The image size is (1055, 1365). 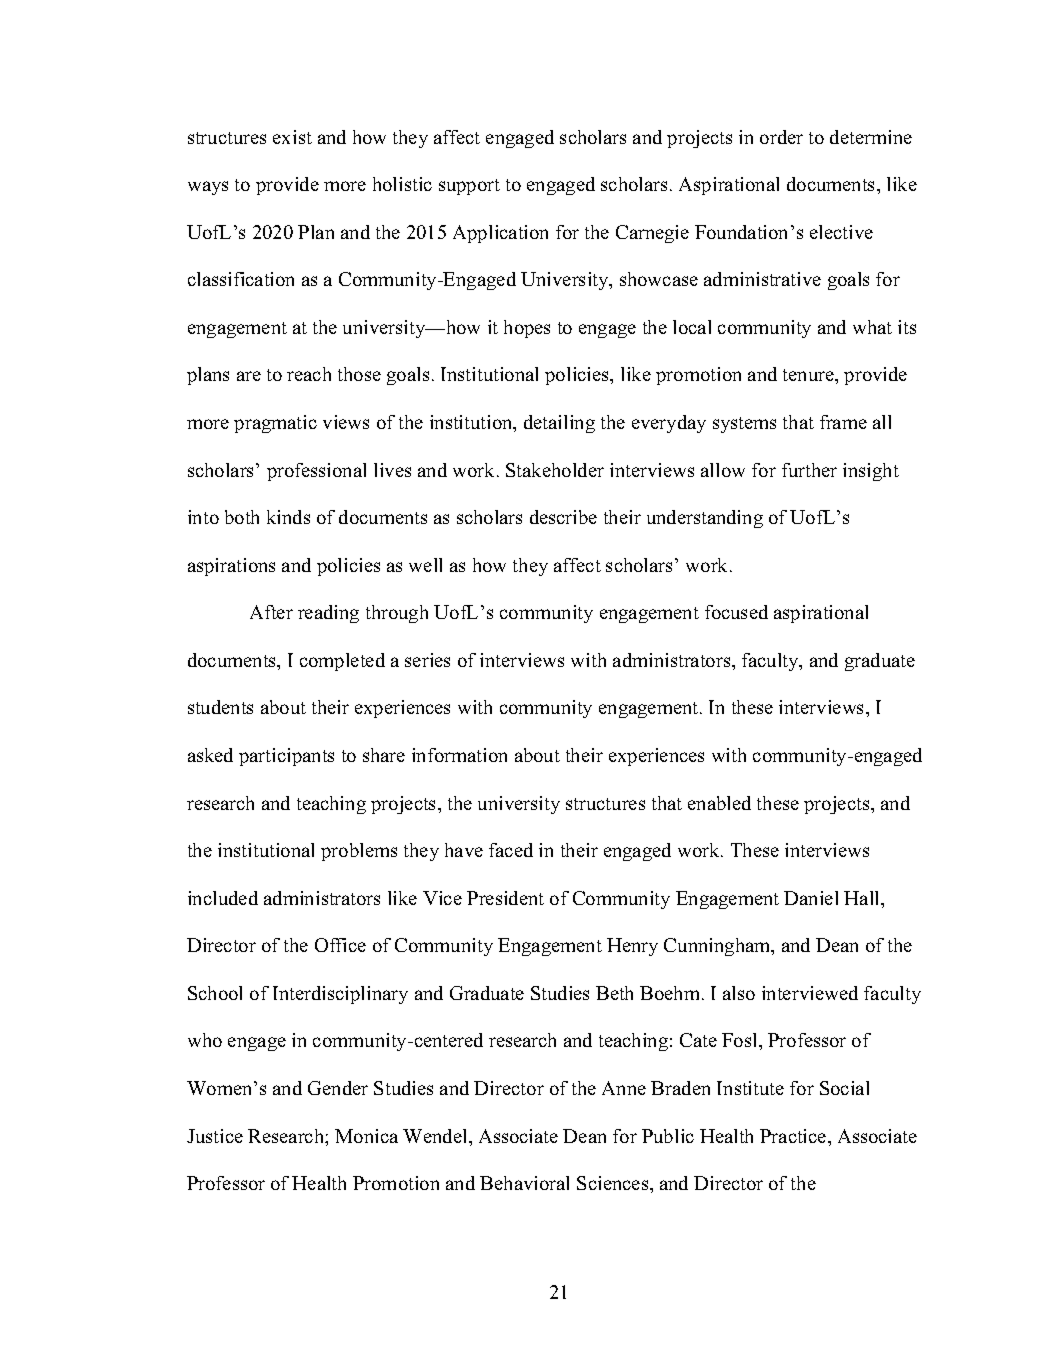 I want to click on included, so click(x=223, y=898).
